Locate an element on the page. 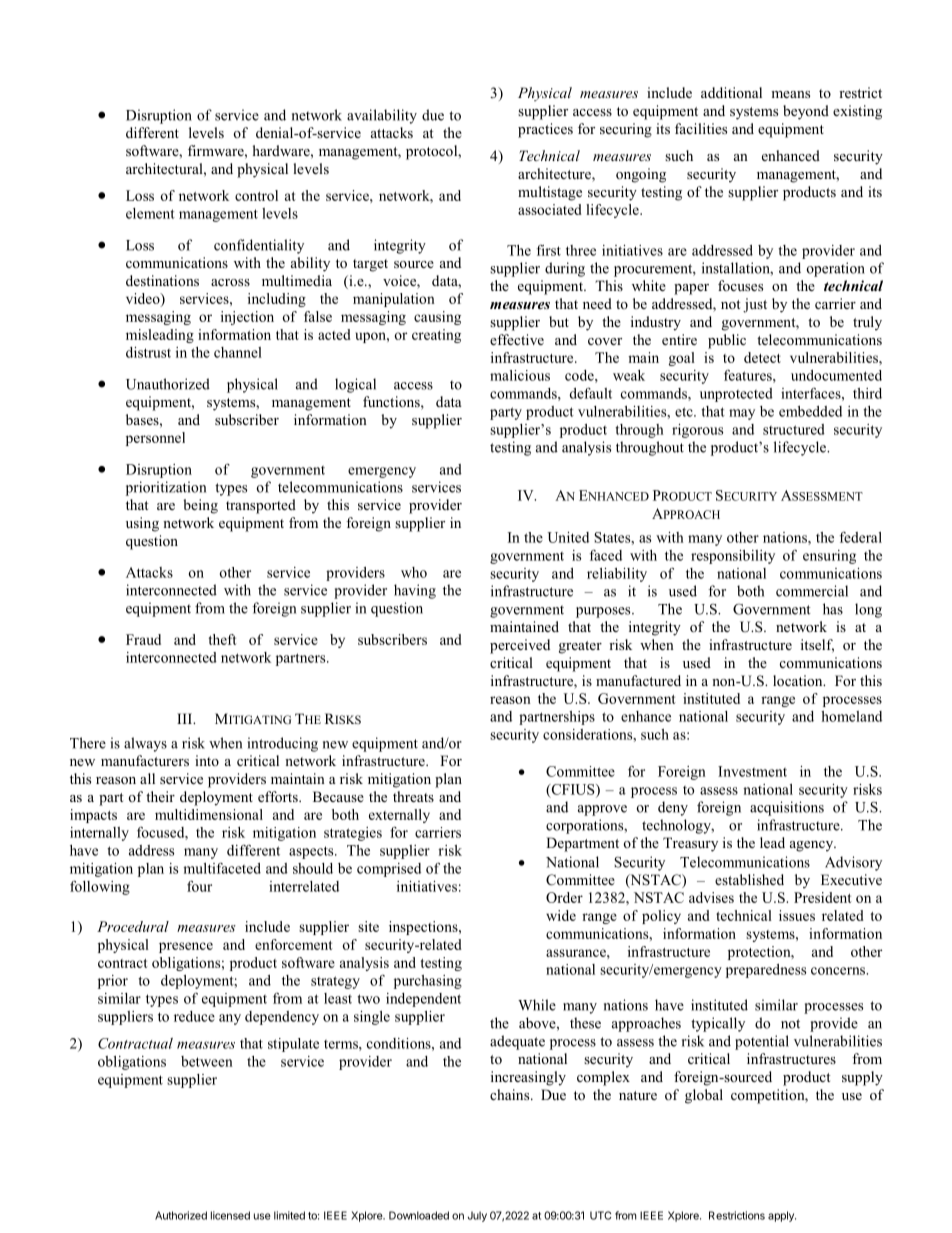 The image size is (952, 1233). practices is located at coordinates (545, 130).
